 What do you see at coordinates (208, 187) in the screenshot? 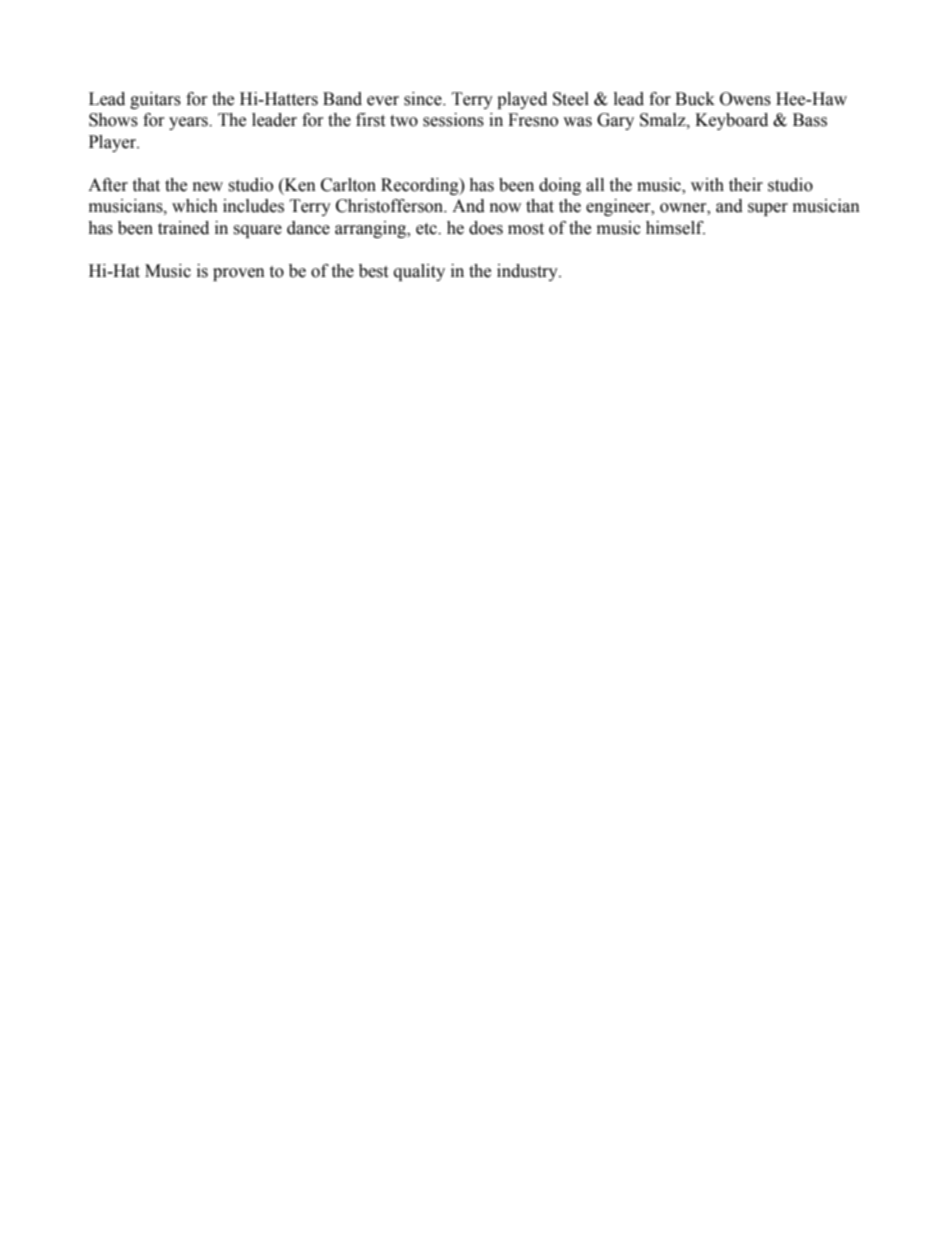
I see `new` at bounding box center [208, 187].
